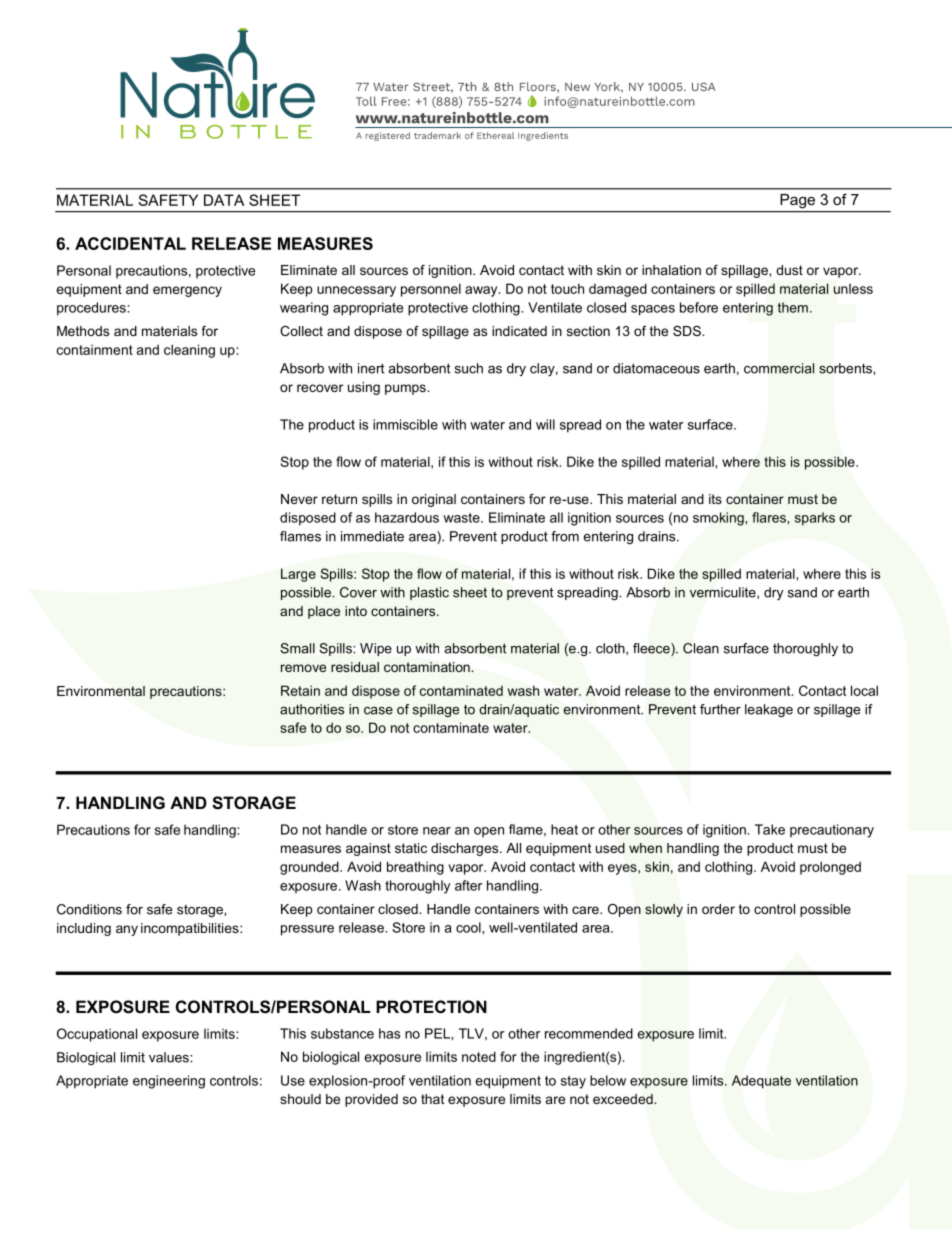  Describe the element at coordinates (130, 243) in the image. I see `ACCIDENTAL` at that location.
